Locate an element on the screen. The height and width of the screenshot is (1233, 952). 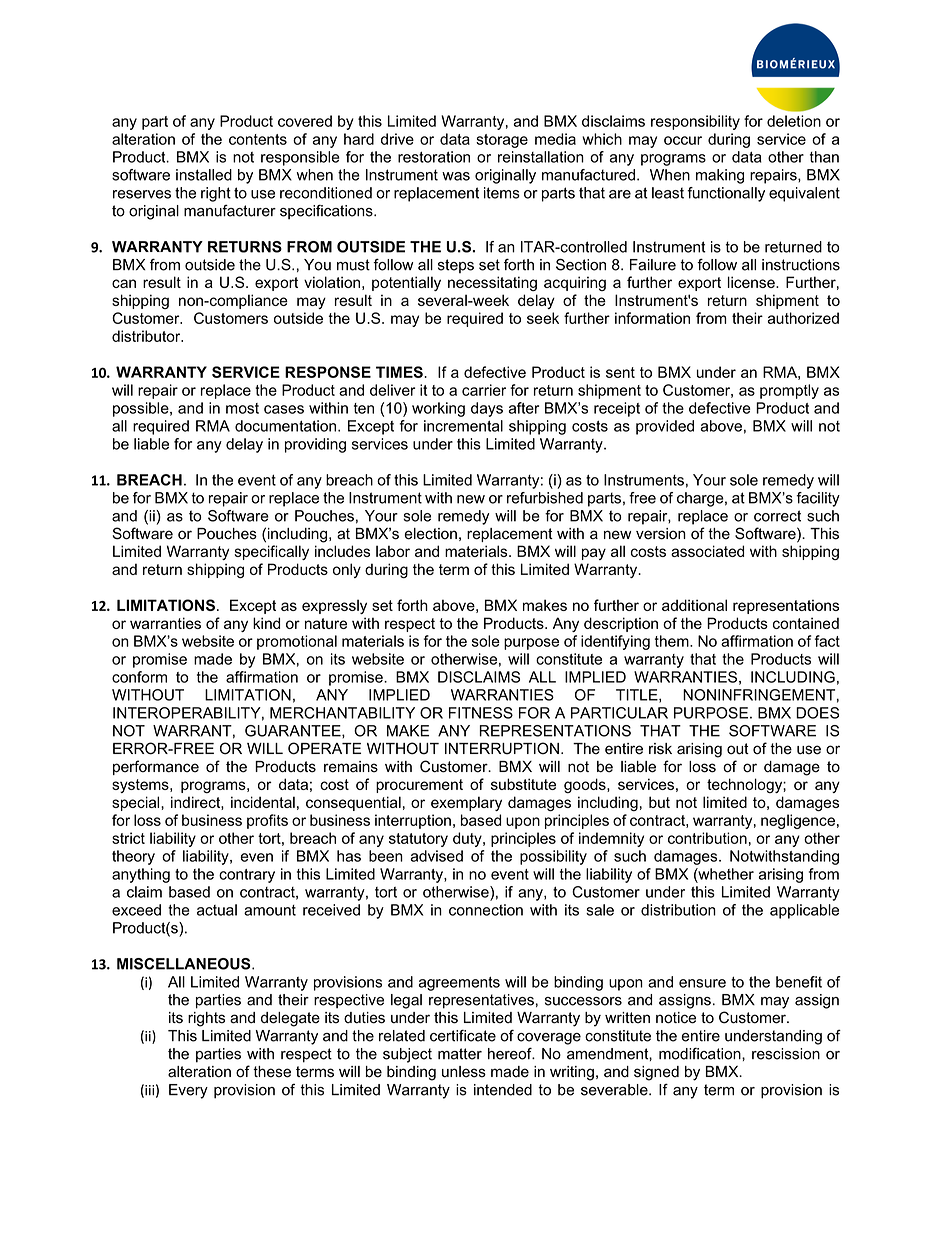
most is located at coordinates (242, 408).
